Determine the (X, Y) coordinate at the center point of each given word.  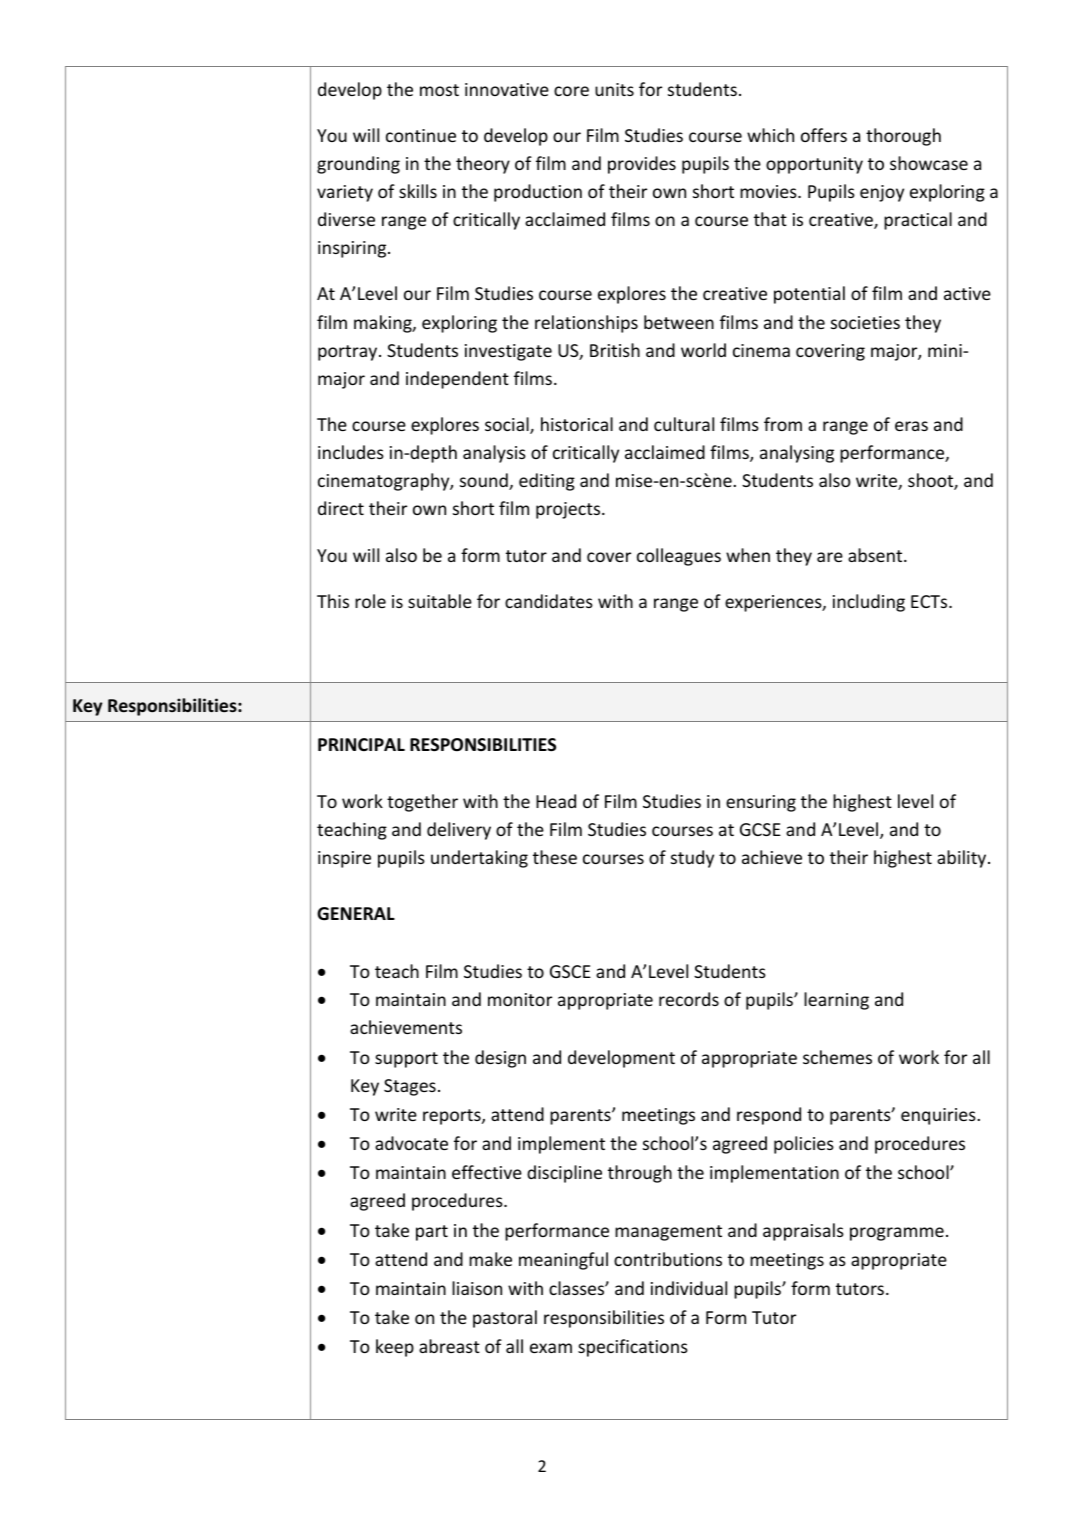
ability (963, 859)
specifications (633, 1348)
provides (642, 165)
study (692, 859)
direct (341, 508)
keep (395, 1348)
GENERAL (356, 914)
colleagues (679, 557)
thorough (903, 137)
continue (421, 135)
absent (876, 555)
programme (897, 1234)
